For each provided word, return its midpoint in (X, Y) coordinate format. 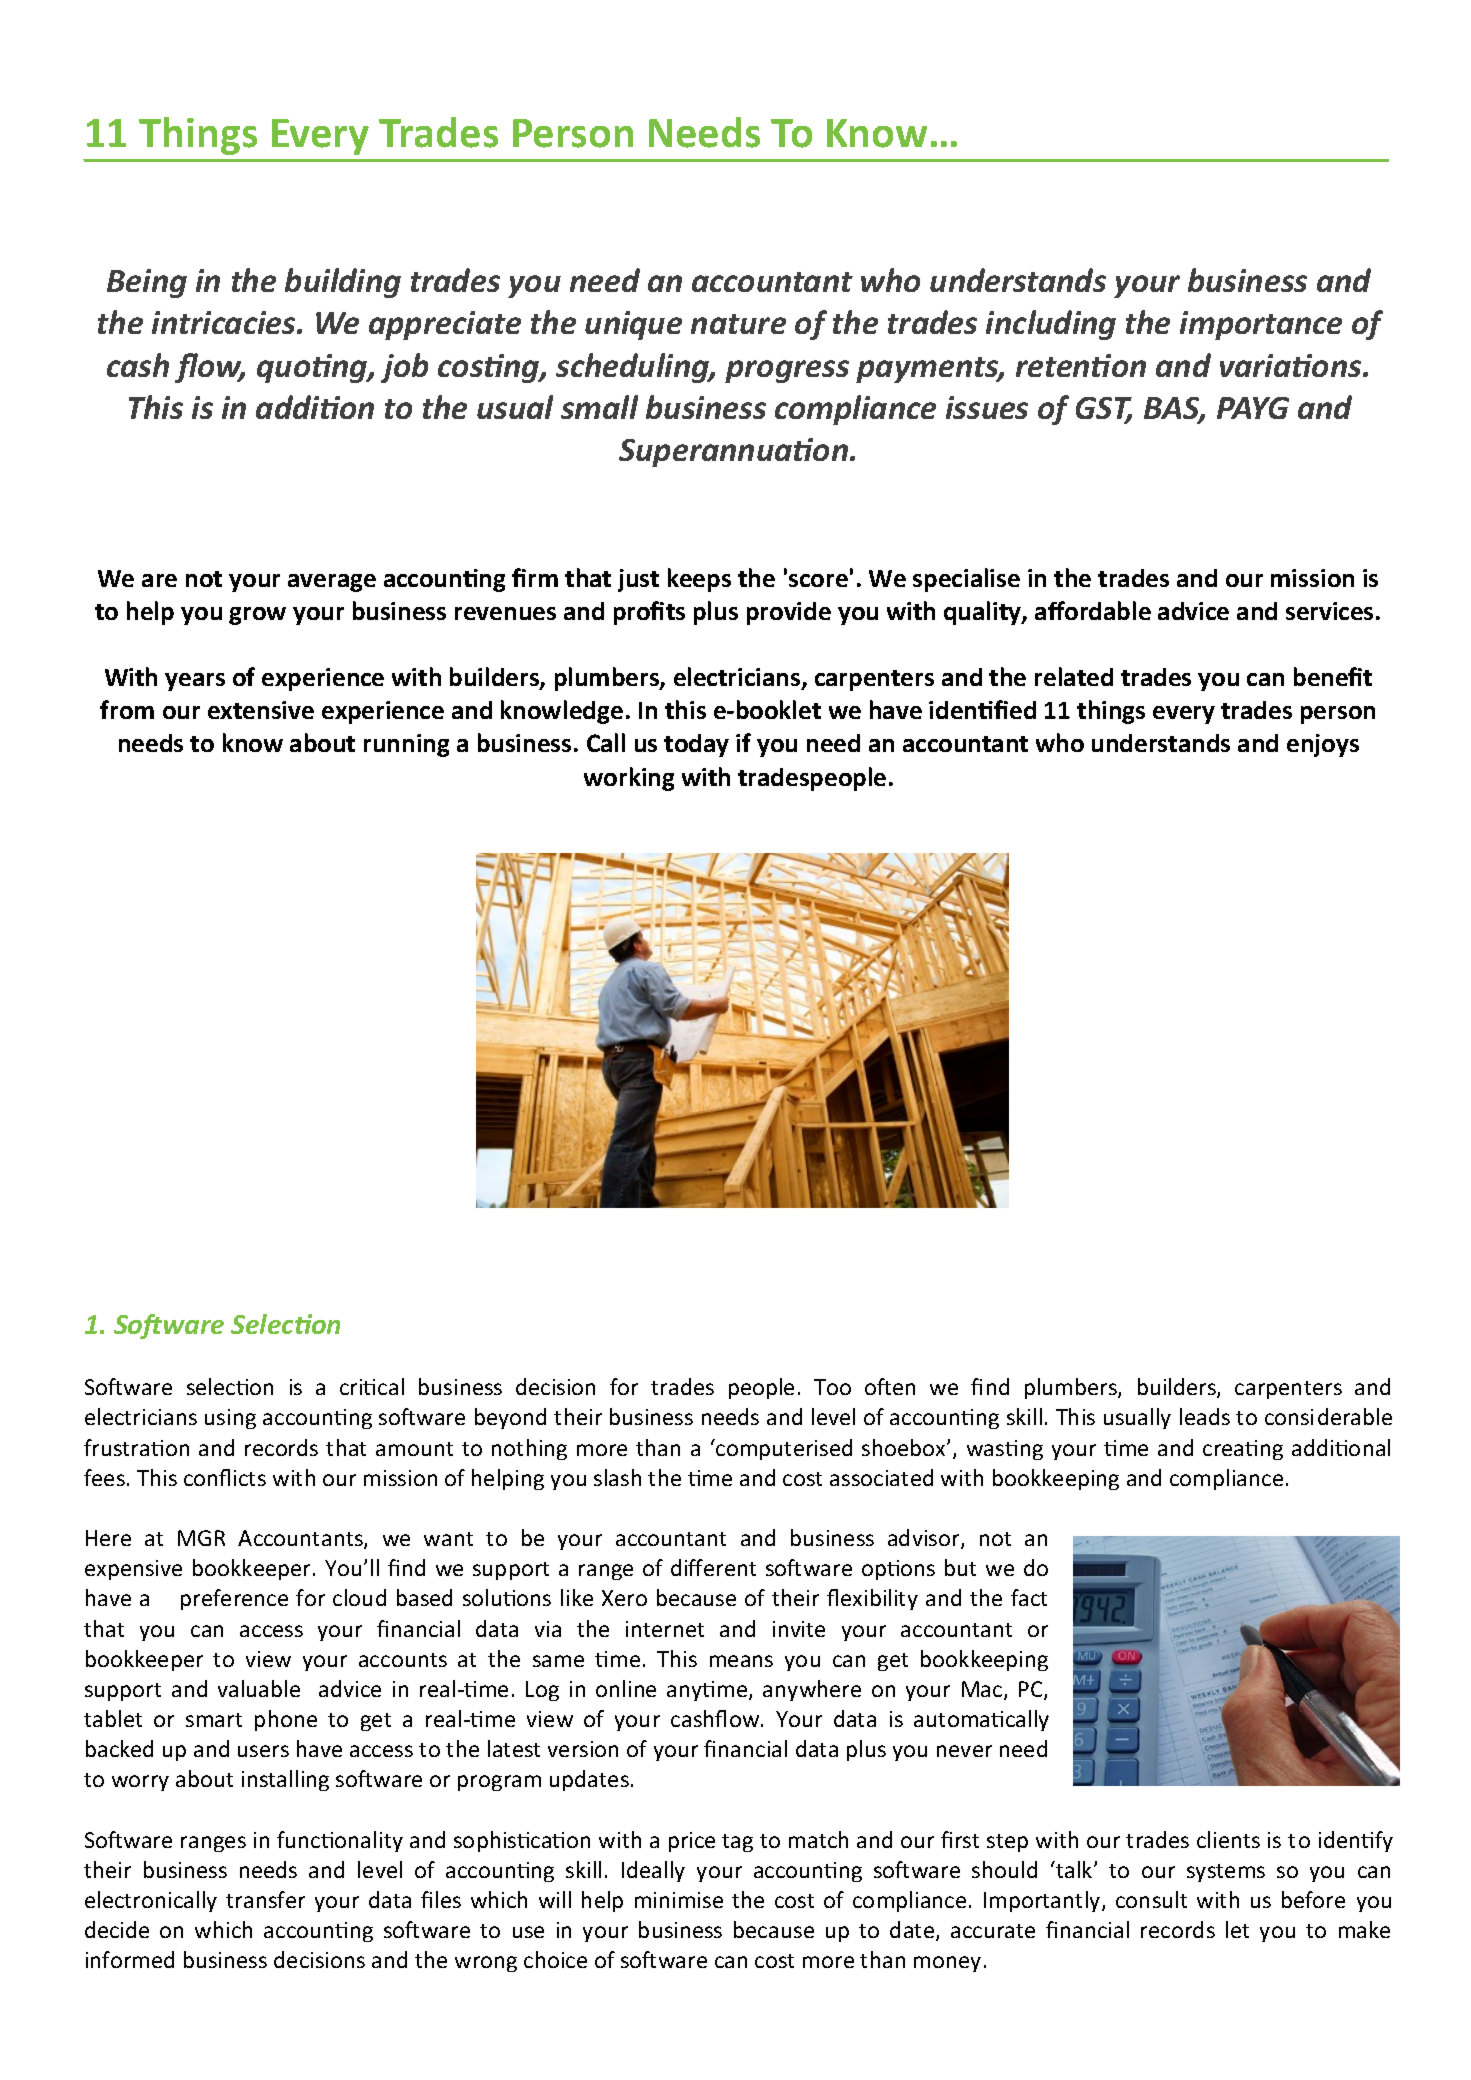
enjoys (1323, 745)
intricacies (225, 322)
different (713, 1567)
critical (372, 1386)
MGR (201, 1538)
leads (1205, 1416)
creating (1243, 1450)
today (696, 745)
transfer (265, 1899)
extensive (261, 710)
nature (738, 324)
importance (1261, 325)
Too (832, 1387)
